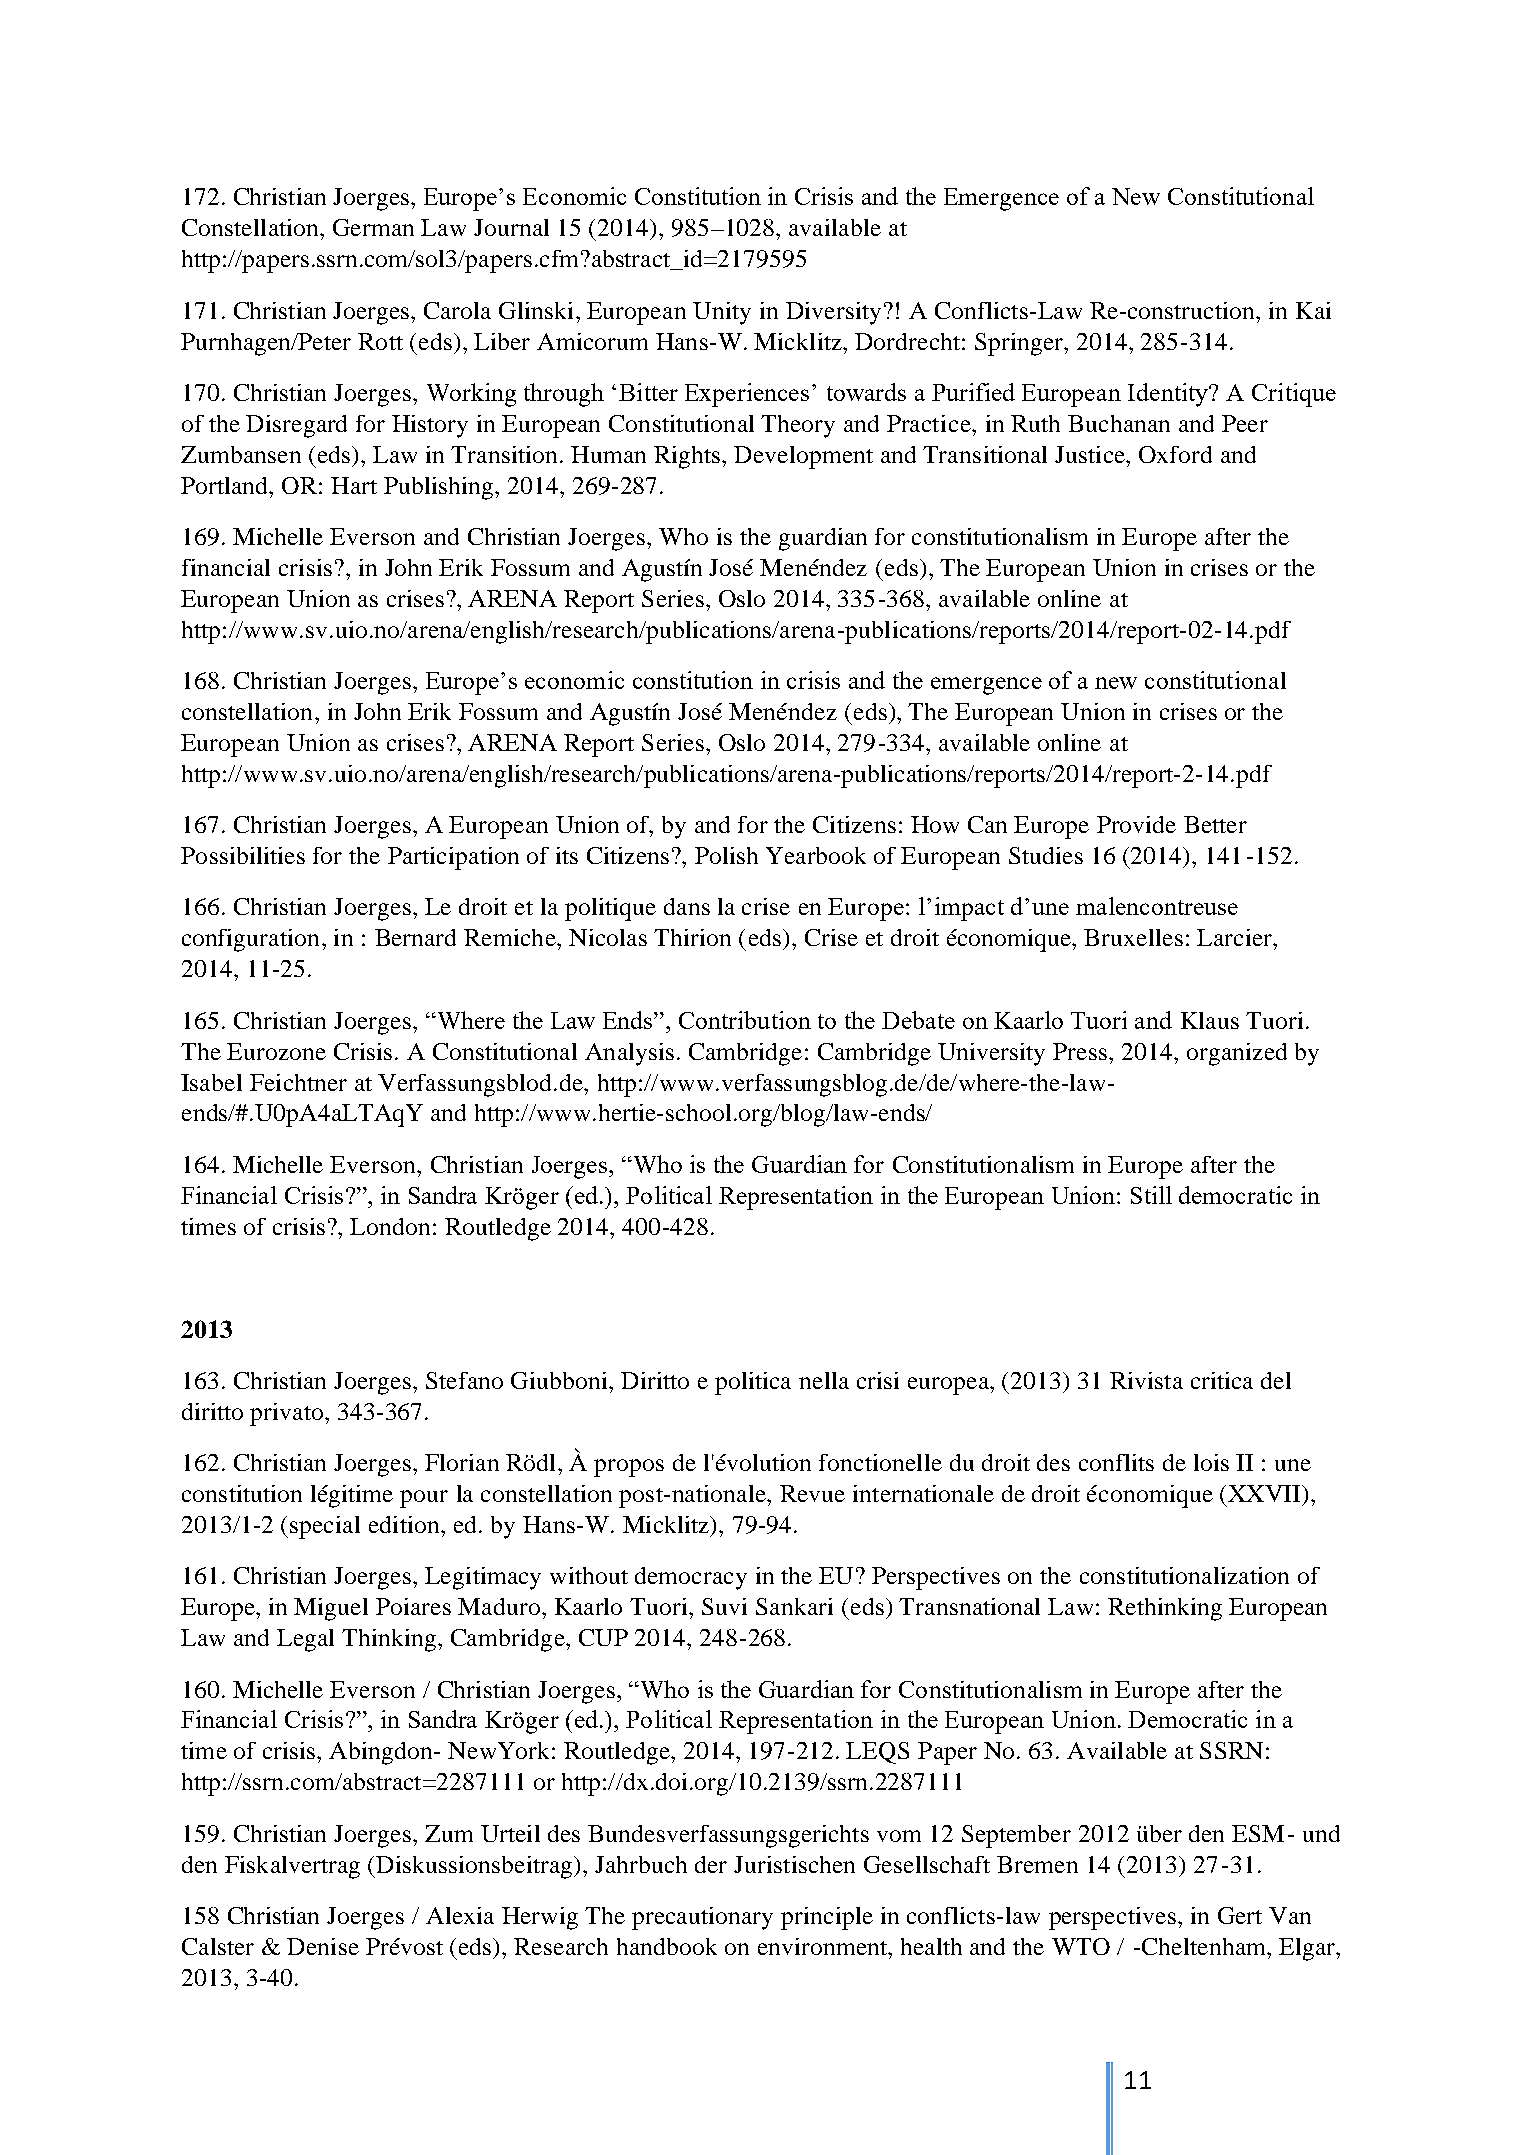 Image resolution: width=1524 pixels, height=2155 pixels. Describe the element at coordinates (373, 227) in the page. I see `German` at that location.
